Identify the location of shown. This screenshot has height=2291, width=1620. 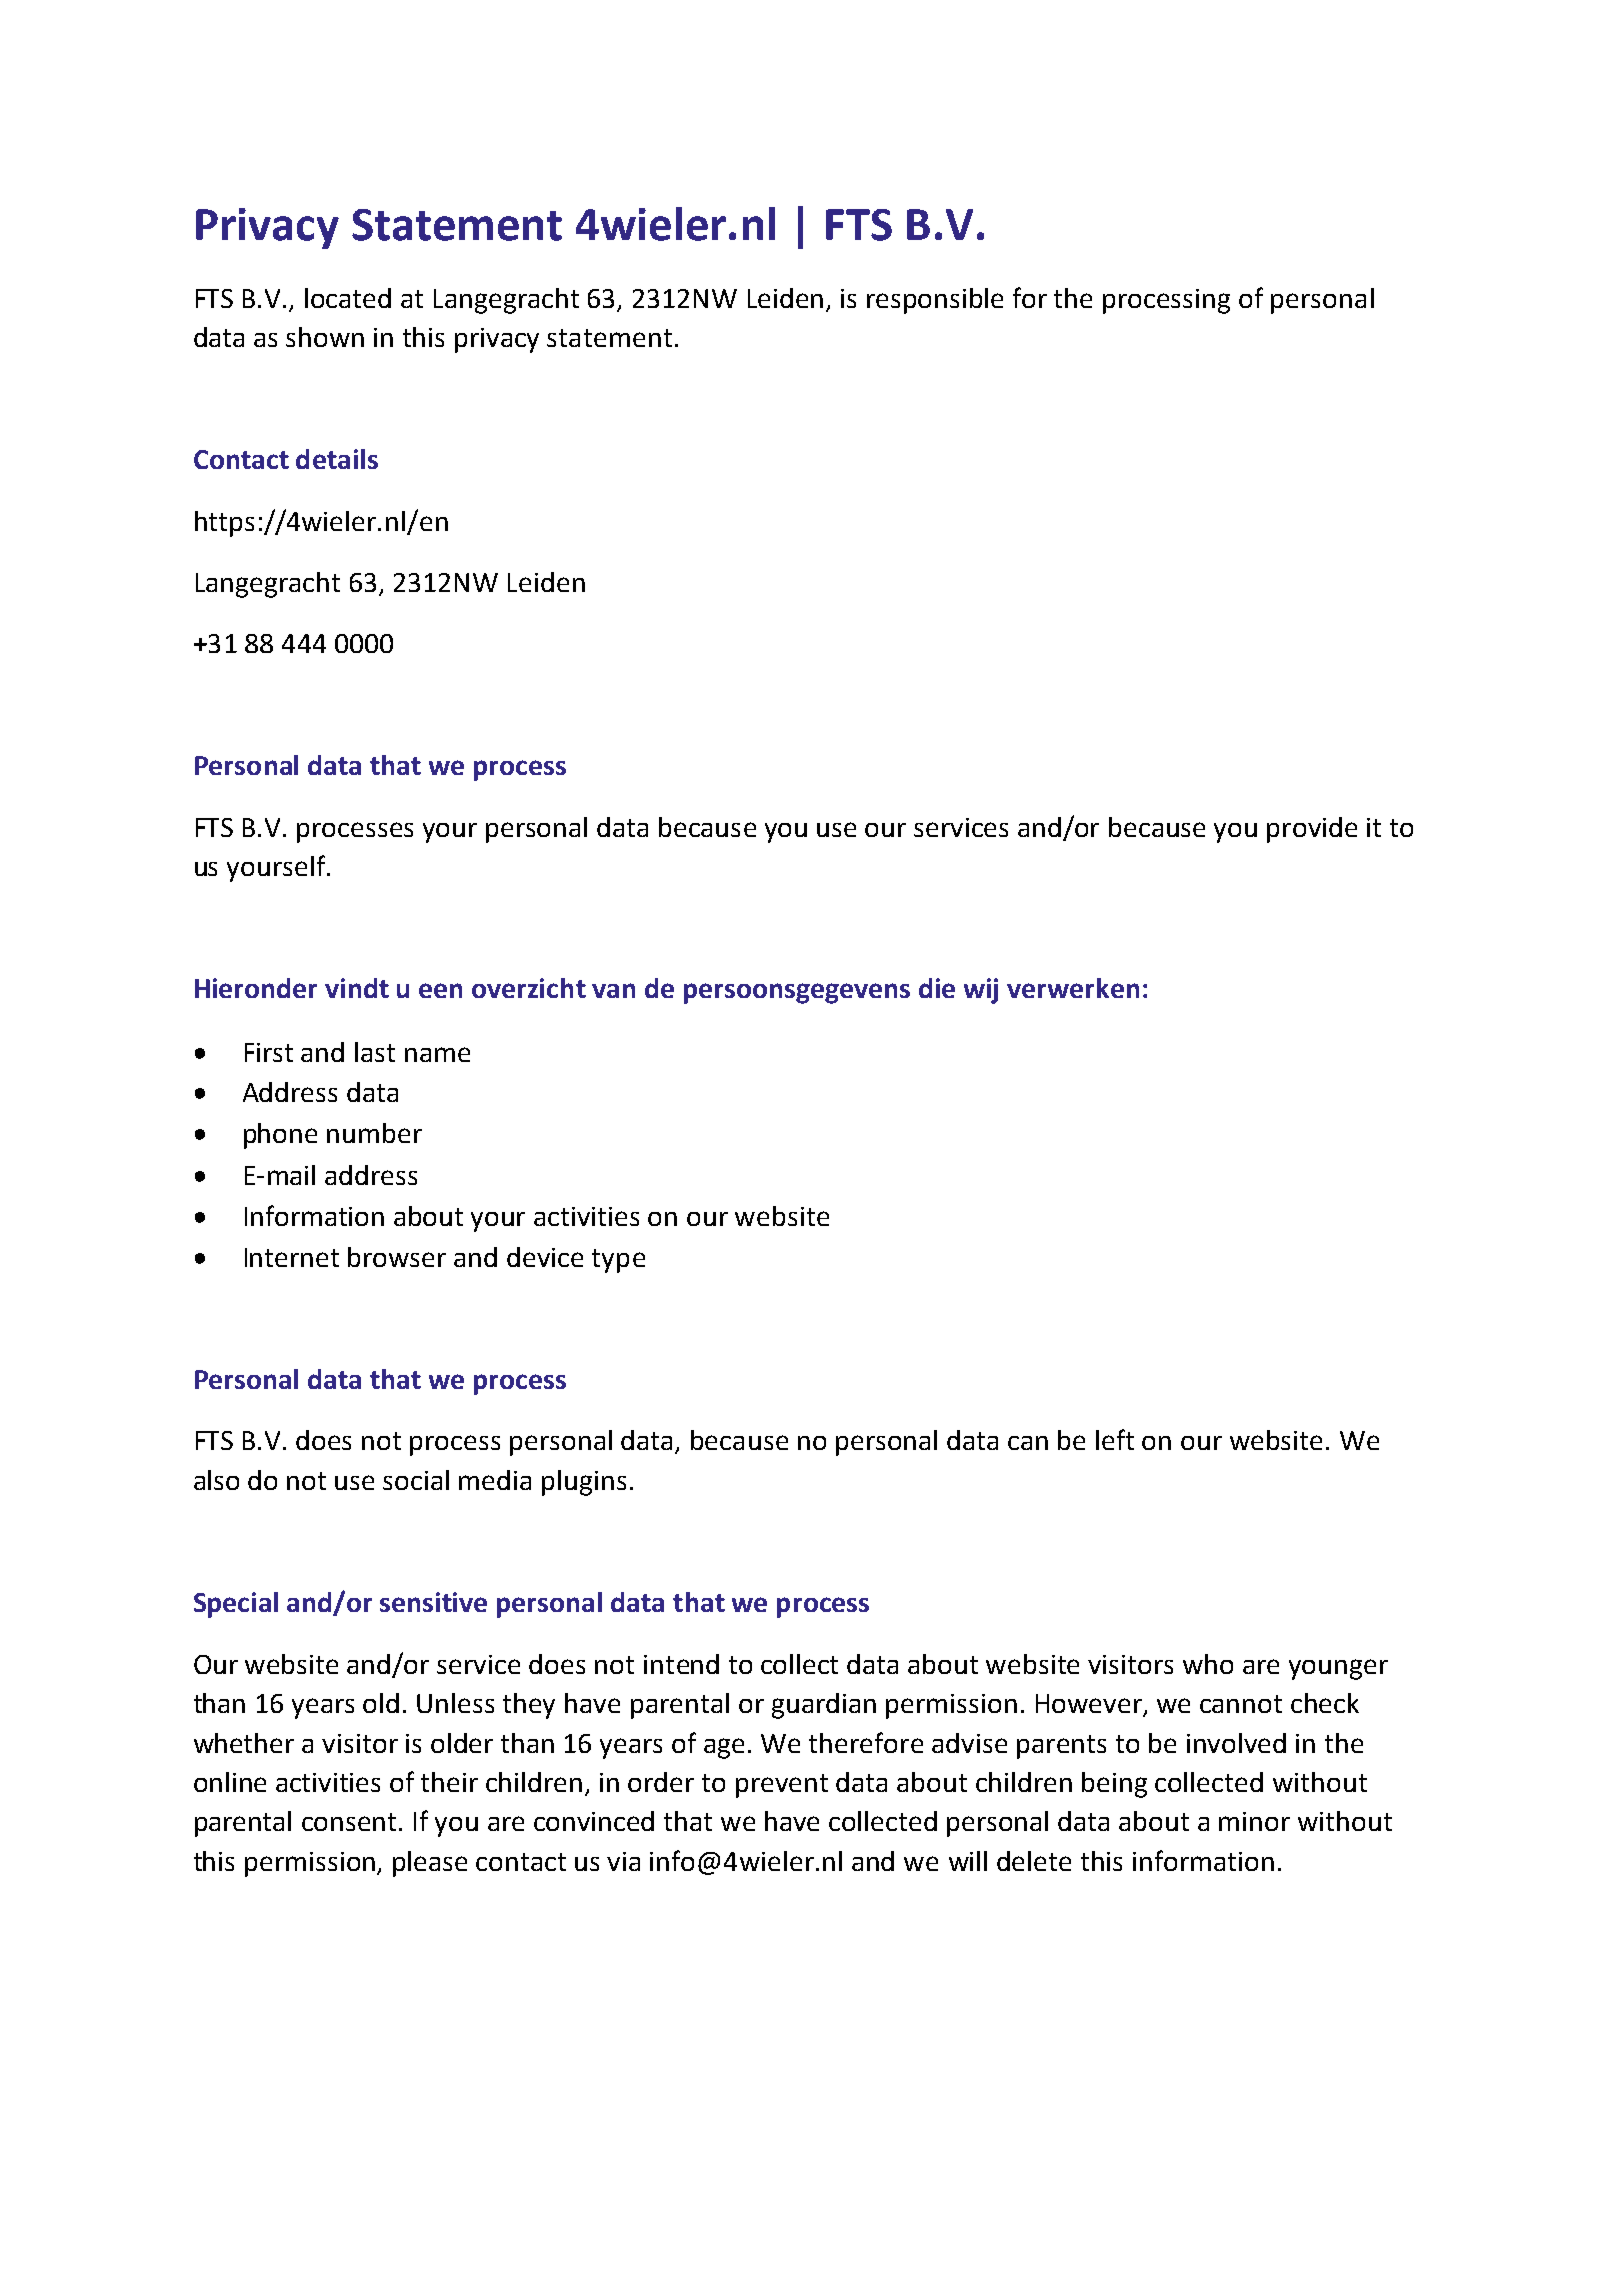
(325, 337).
